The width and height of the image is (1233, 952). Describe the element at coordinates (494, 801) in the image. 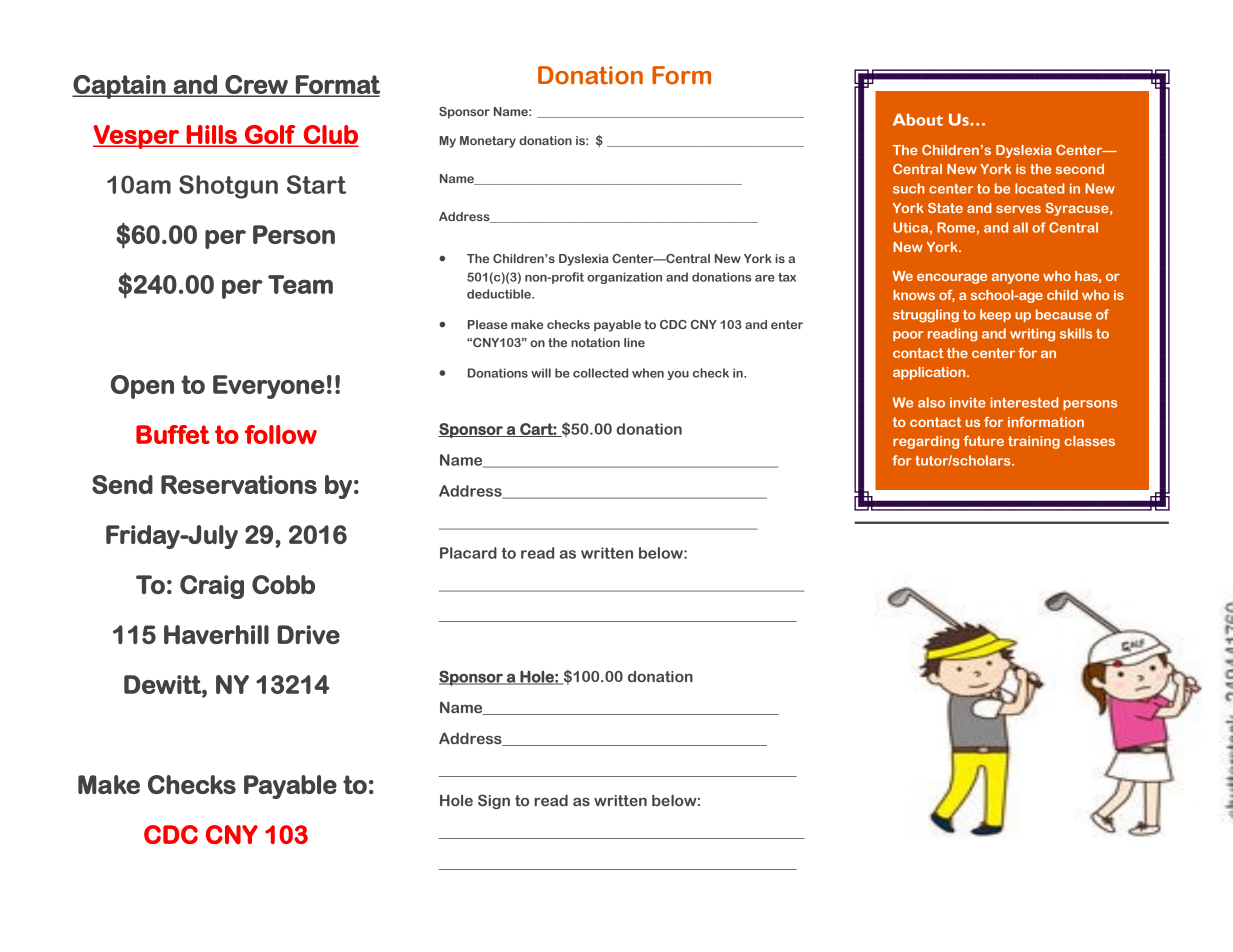

I see `Sign` at that location.
